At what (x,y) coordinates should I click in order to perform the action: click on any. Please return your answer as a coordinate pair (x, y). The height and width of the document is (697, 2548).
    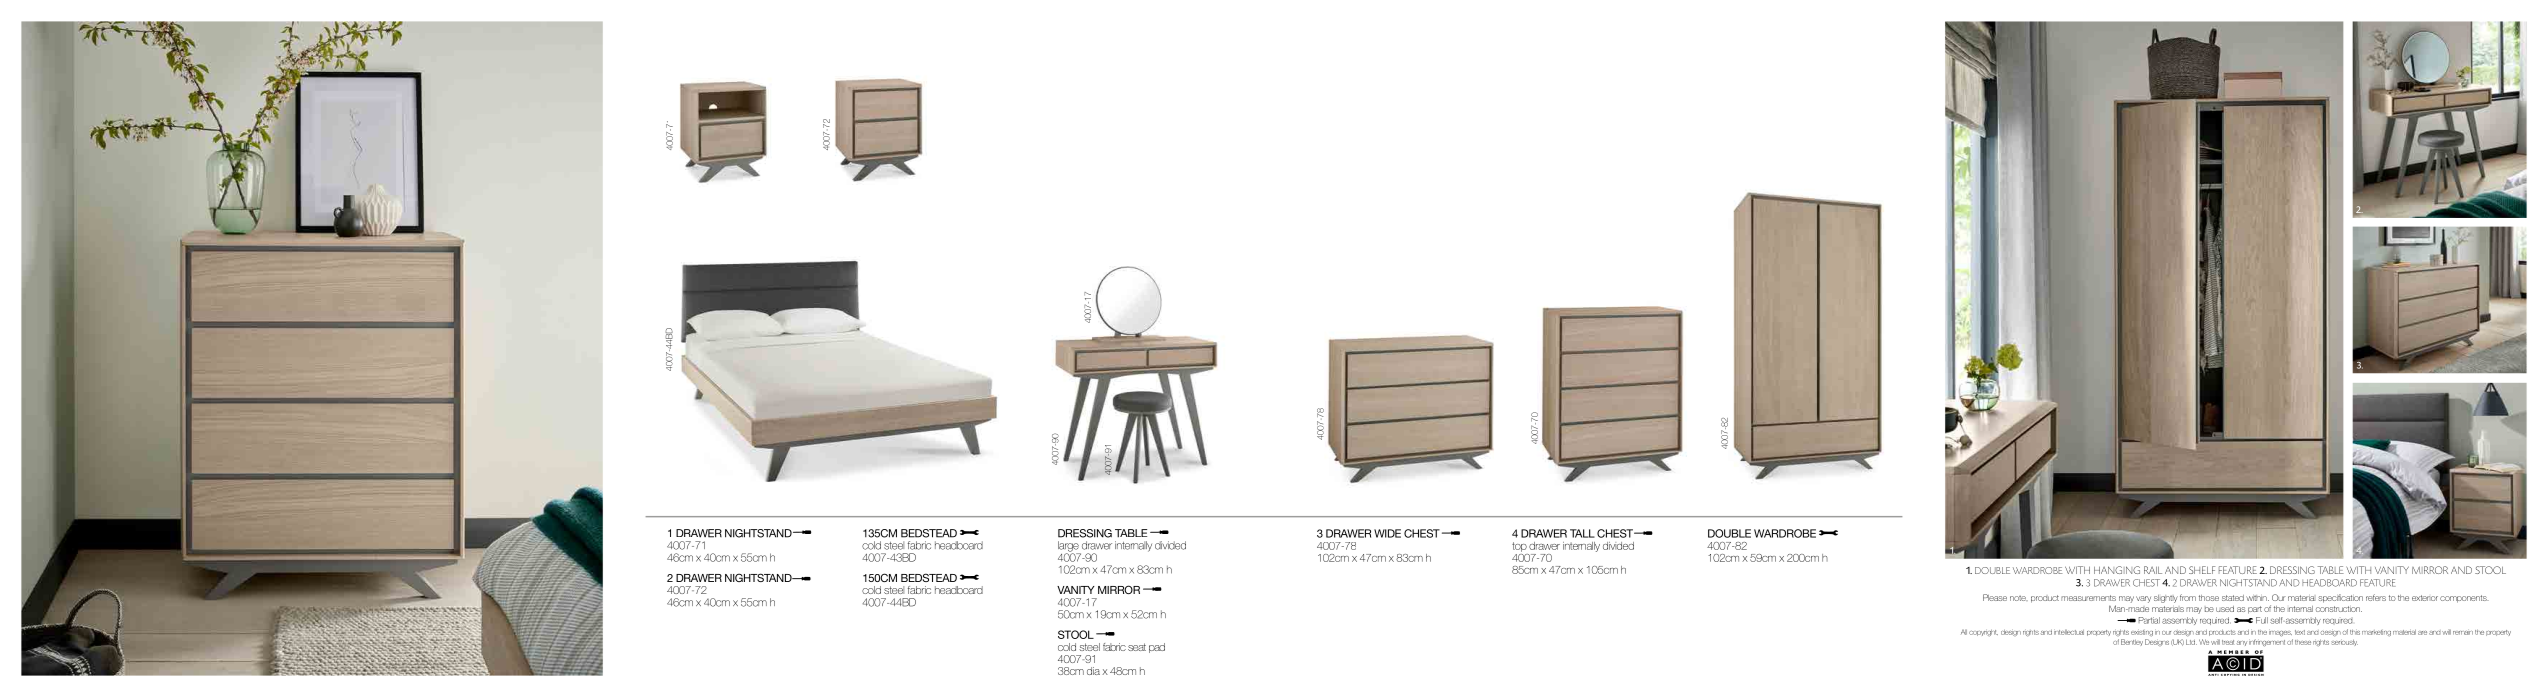
    Looking at the image, I should click on (2242, 643).
